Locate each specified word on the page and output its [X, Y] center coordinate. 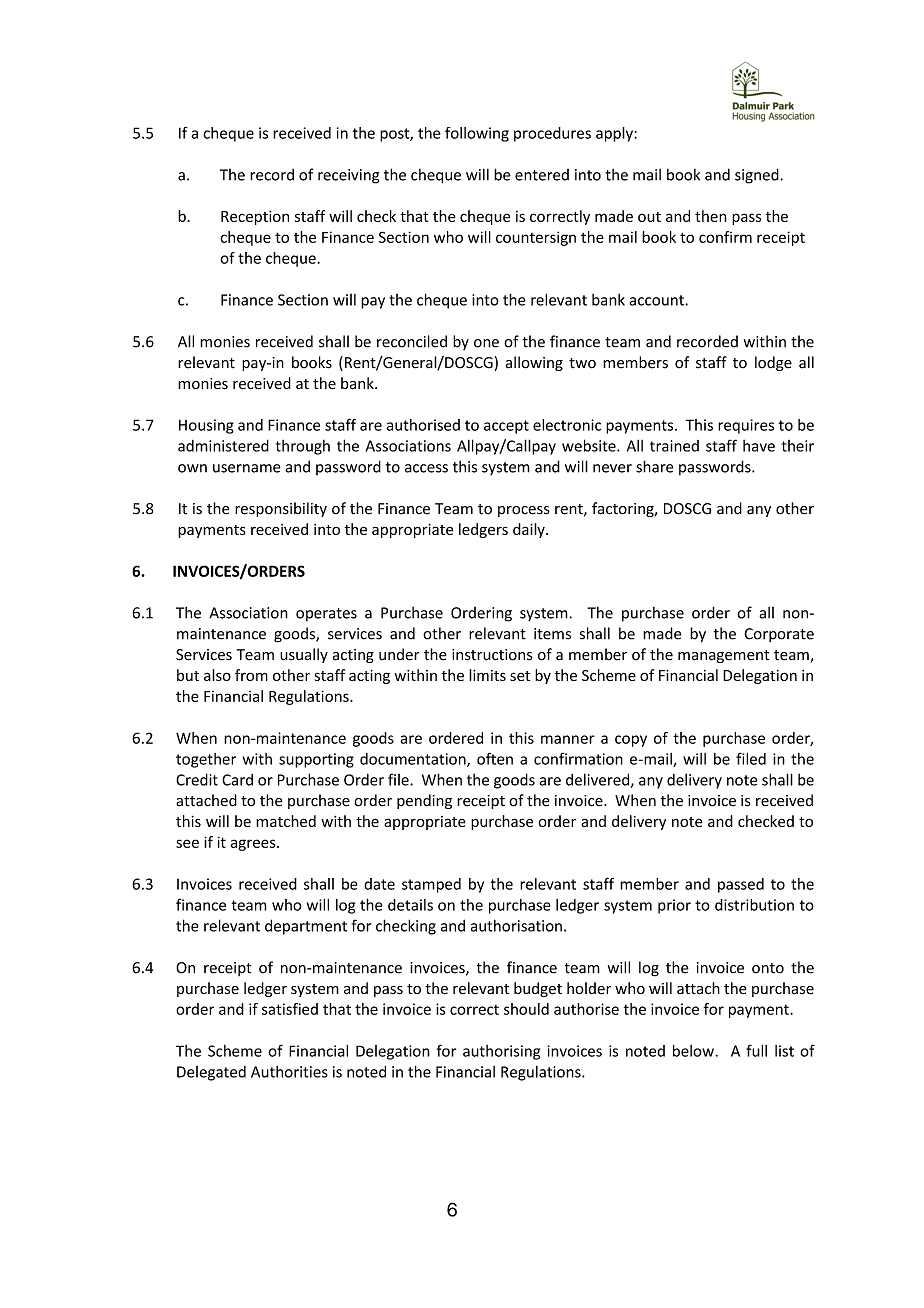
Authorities [289, 1071]
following [477, 134]
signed [758, 176]
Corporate [779, 635]
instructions [492, 655]
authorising [501, 1052]
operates [326, 614]
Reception [255, 217]
